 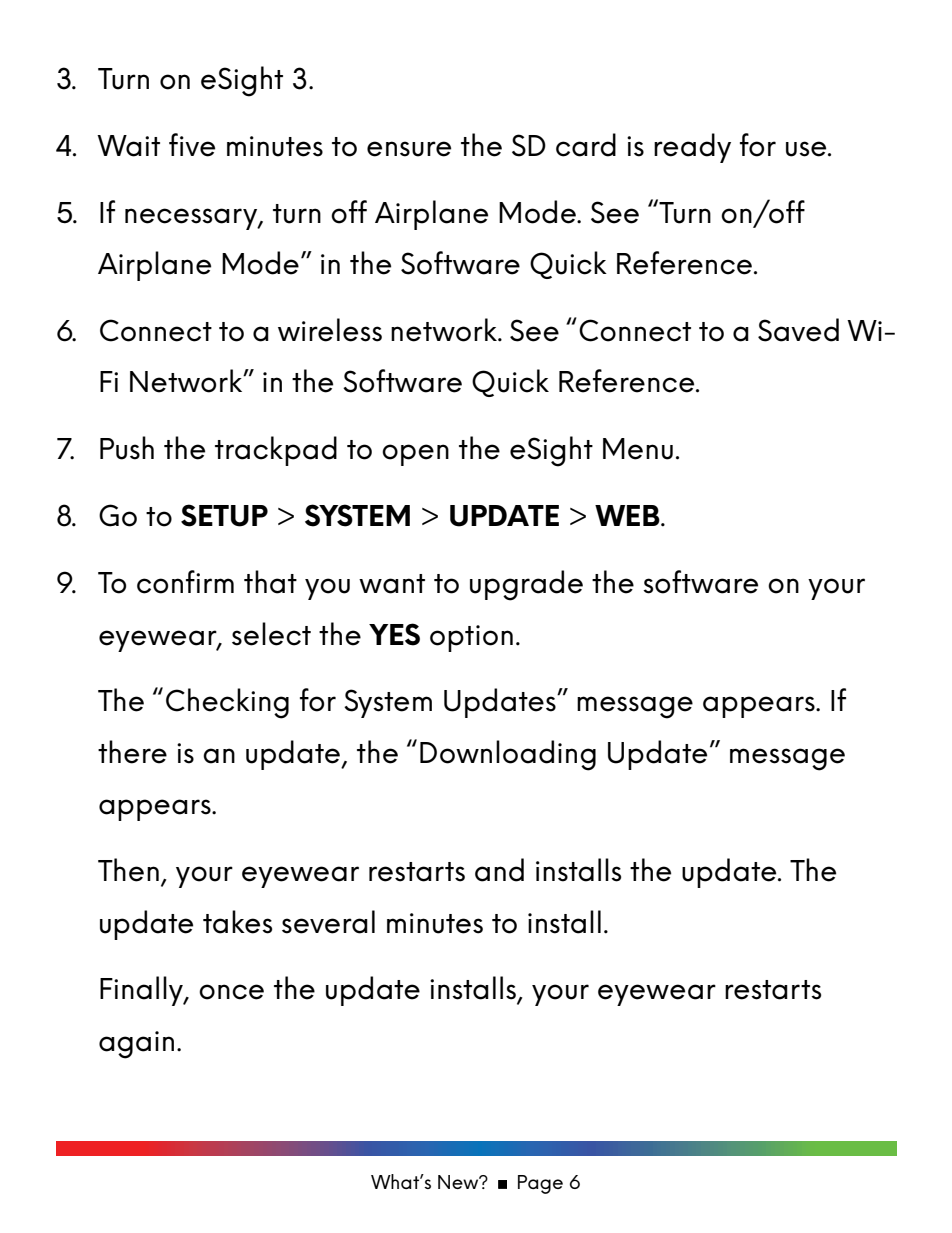 I want to click on again, so click(x=136, y=1045).
